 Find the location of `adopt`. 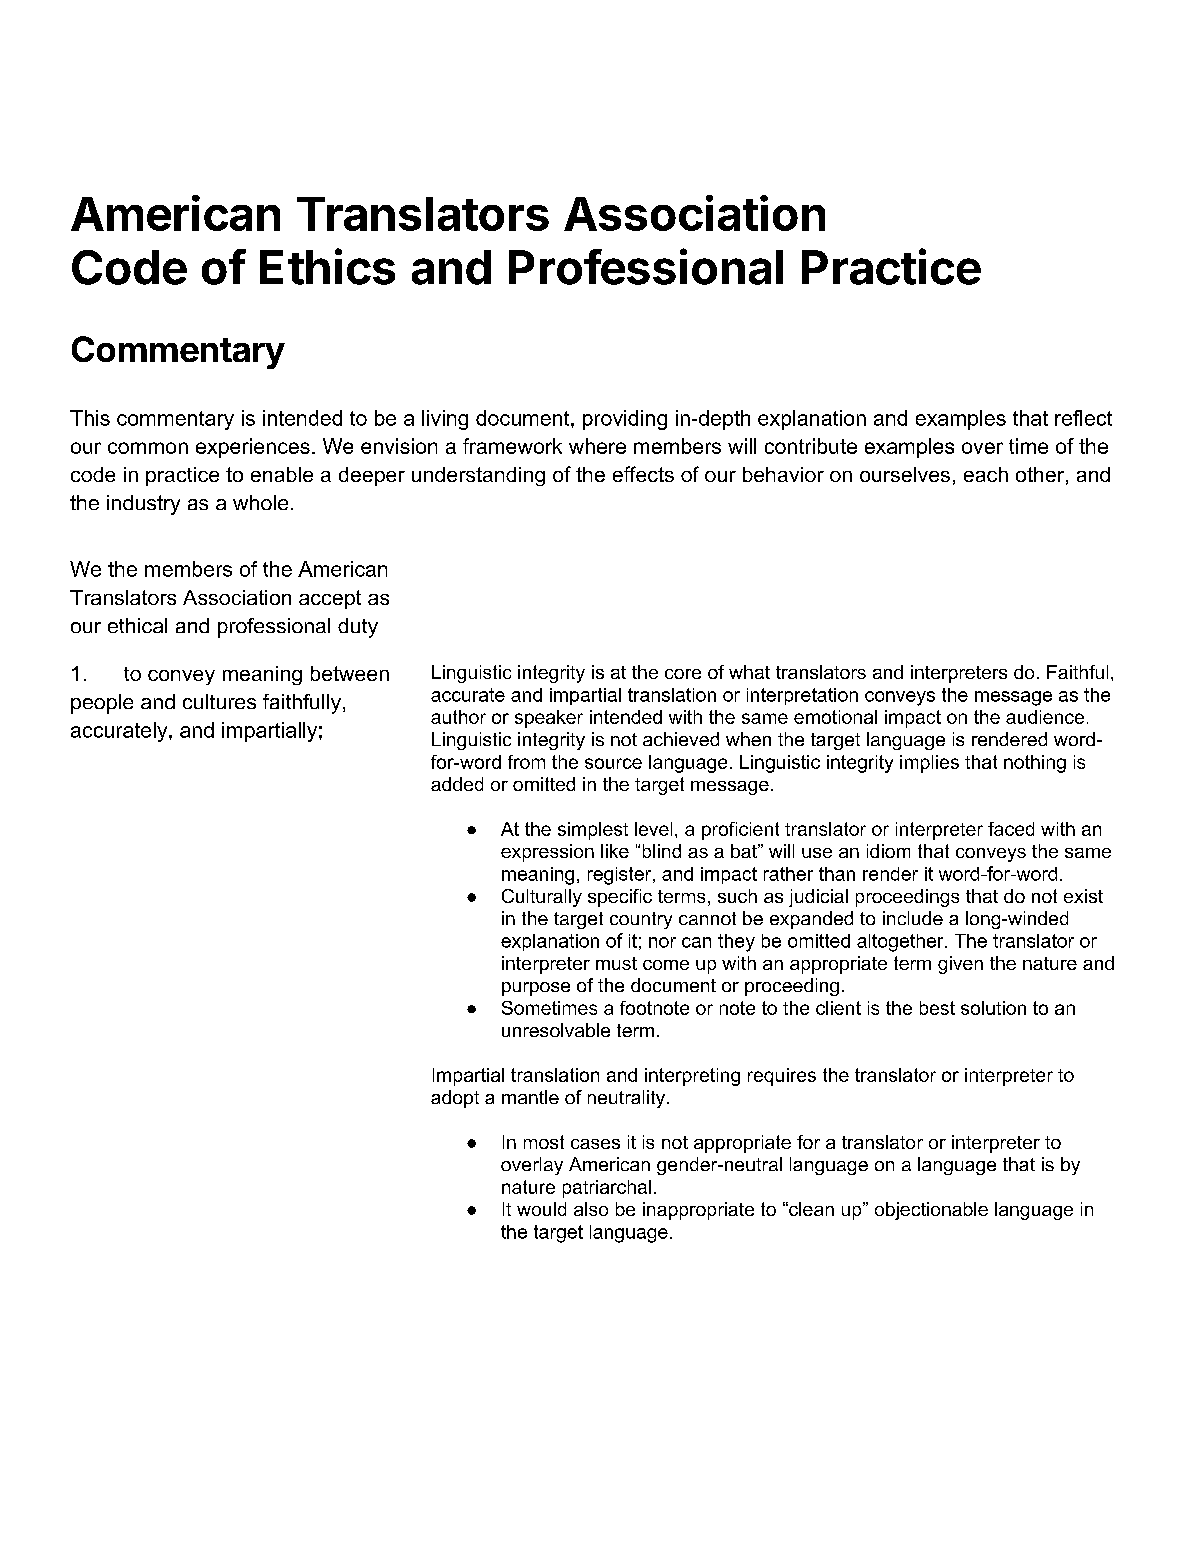

adopt is located at coordinates (455, 1099).
